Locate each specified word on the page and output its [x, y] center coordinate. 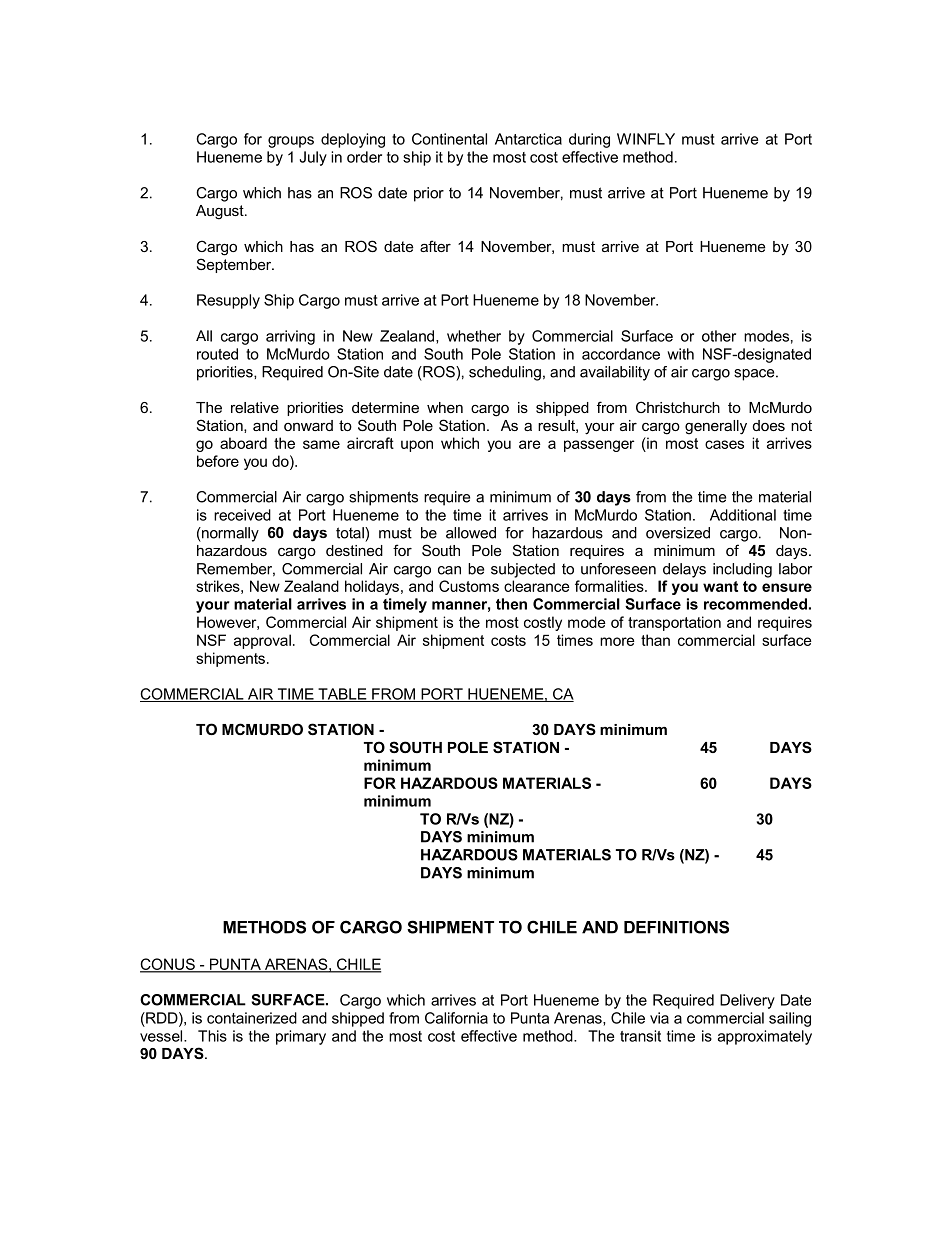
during [589, 140]
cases [724, 444]
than [655, 640]
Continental [449, 139]
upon [417, 446]
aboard [243, 443]
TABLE [342, 695]
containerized [252, 1018]
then [511, 604]
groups [291, 142]
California [456, 1018]
